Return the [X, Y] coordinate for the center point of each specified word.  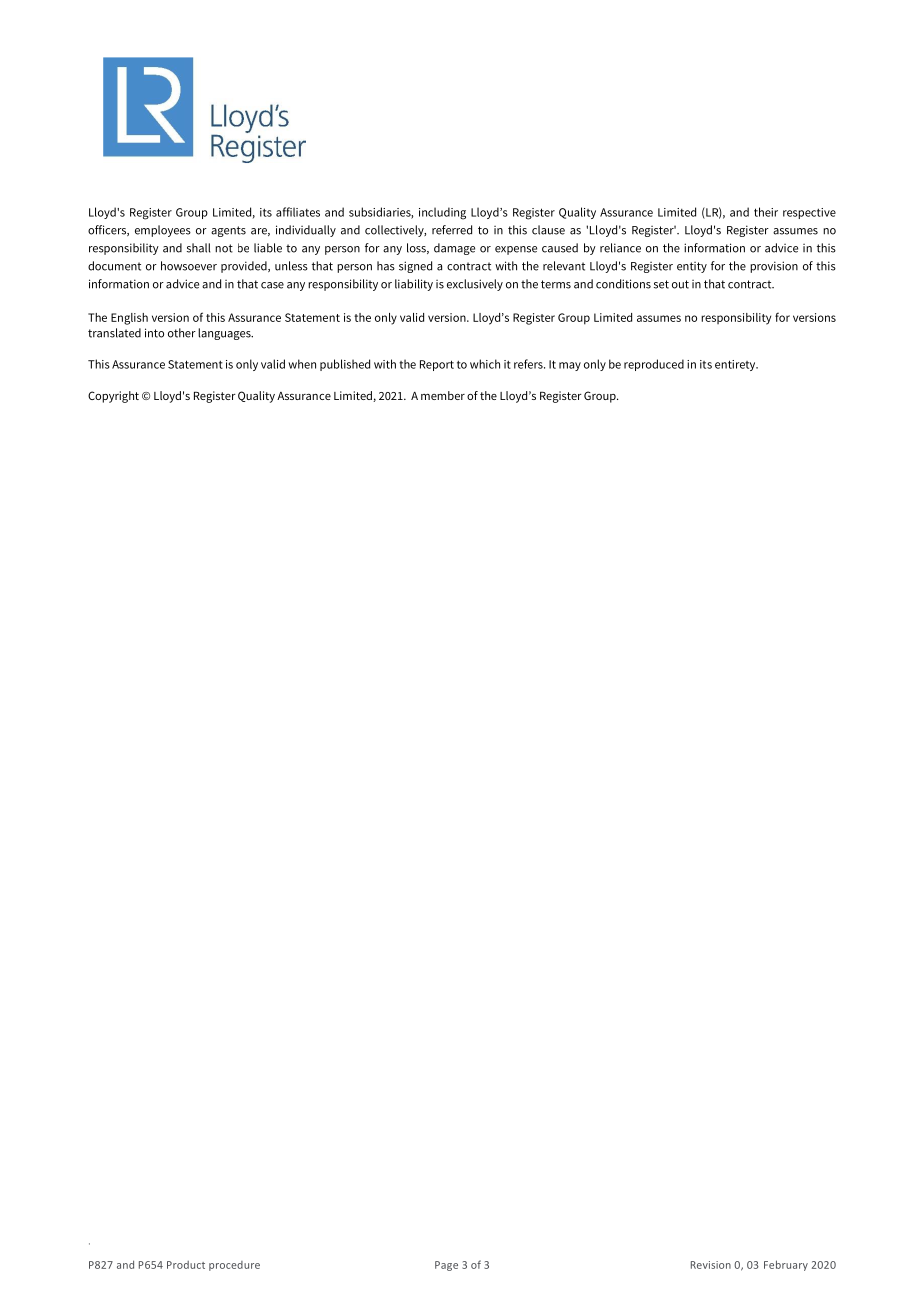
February [786, 1265]
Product [186, 1265]
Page [446, 1266]
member [443, 395]
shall [198, 248]
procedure [234, 1266]
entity [692, 267]
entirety [736, 365]
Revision [711, 1265]
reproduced [654, 365]
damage [454, 249]
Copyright [113, 397]
